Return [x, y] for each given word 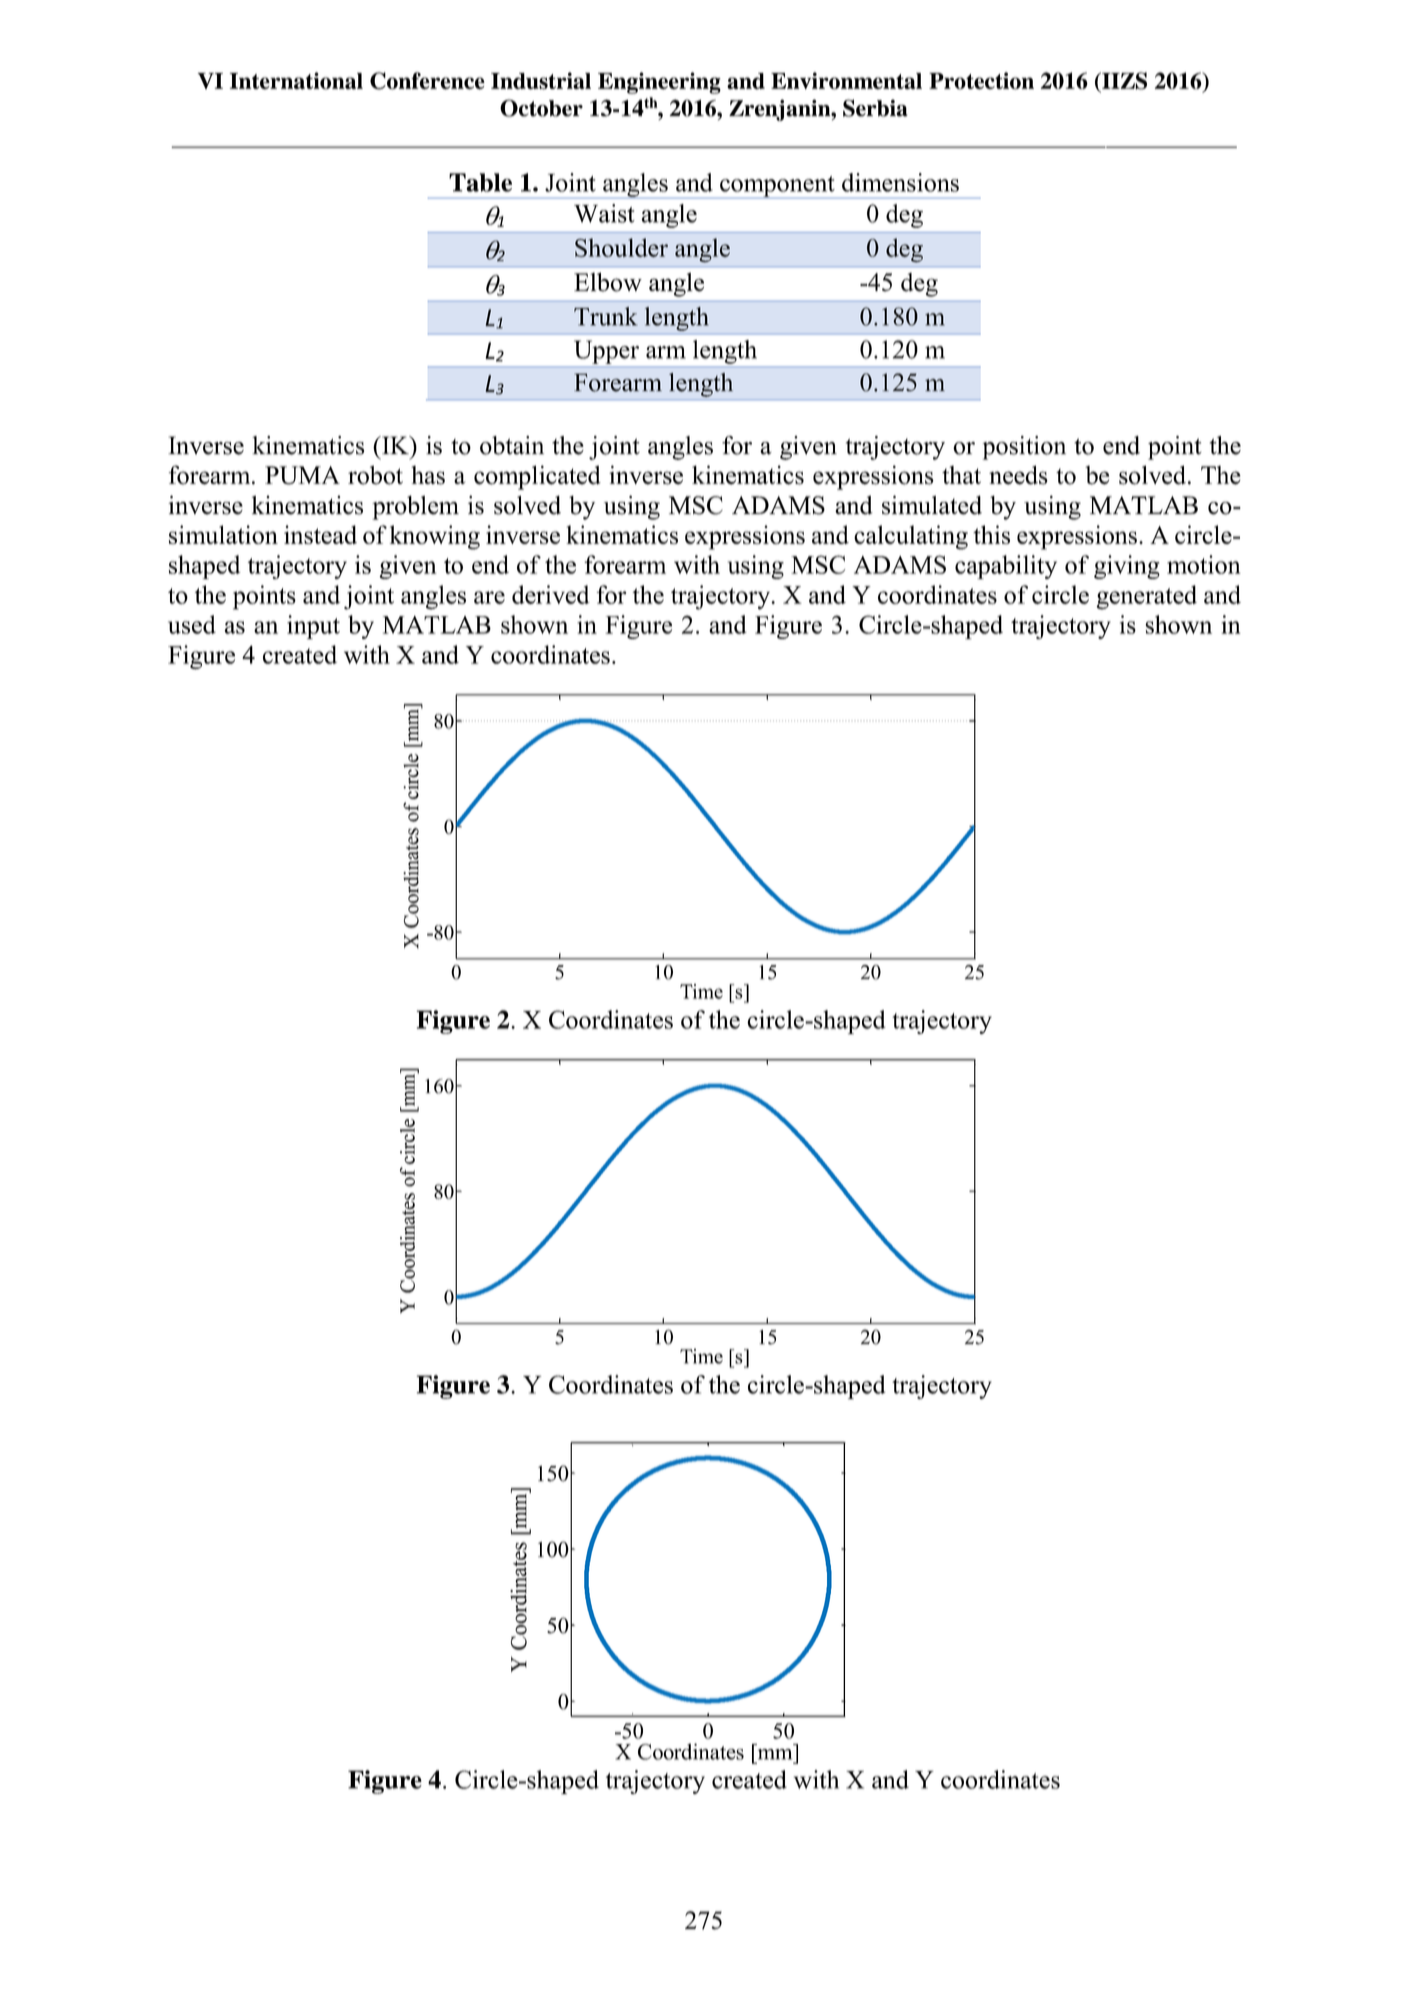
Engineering [659, 83]
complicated [537, 477]
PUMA [302, 475]
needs [1018, 475]
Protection [981, 81]
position [1024, 448]
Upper [606, 352]
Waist [604, 213]
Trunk [606, 316]
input [313, 627]
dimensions [900, 182]
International [296, 81]
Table [480, 182]
